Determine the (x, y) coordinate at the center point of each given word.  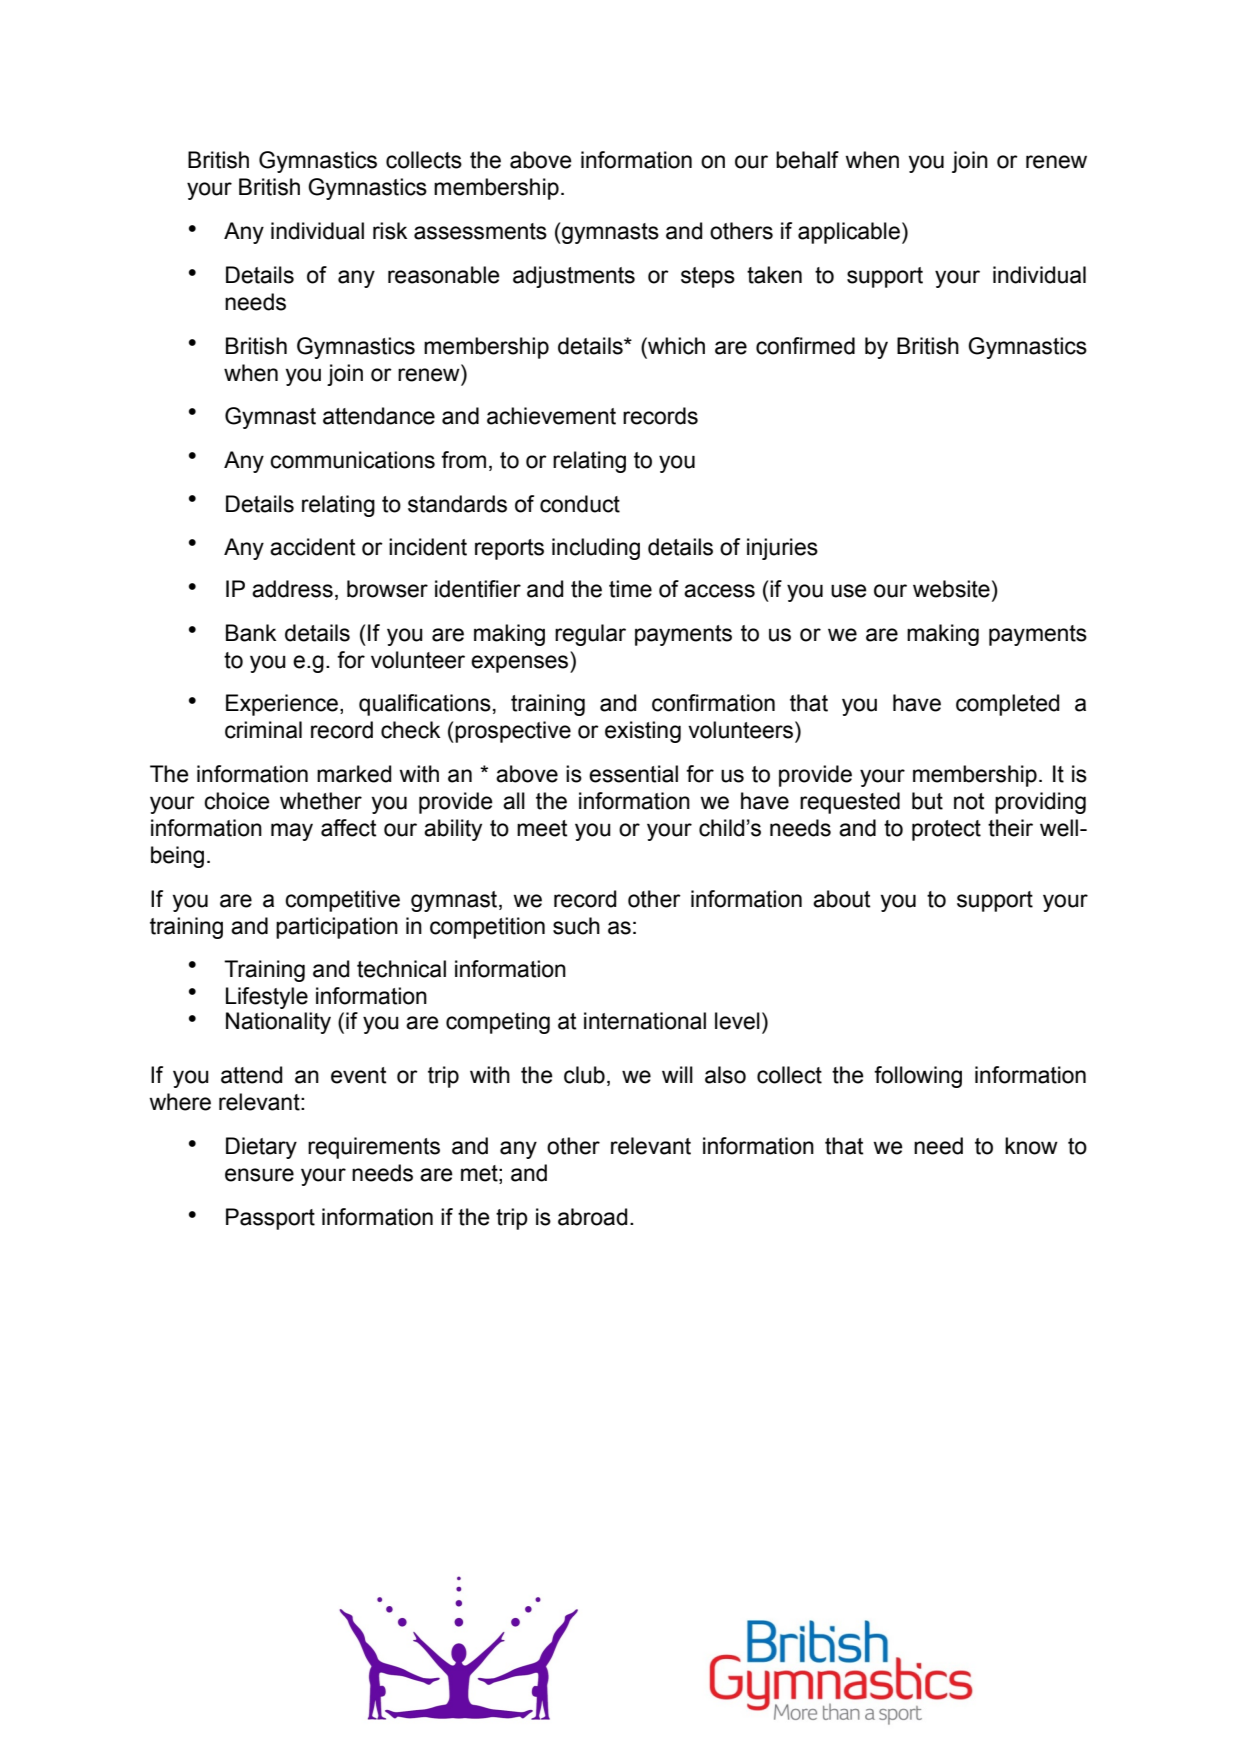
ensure (259, 1175)
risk (390, 231)
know (1031, 1146)
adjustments (574, 277)
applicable (849, 233)
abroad (592, 1217)
